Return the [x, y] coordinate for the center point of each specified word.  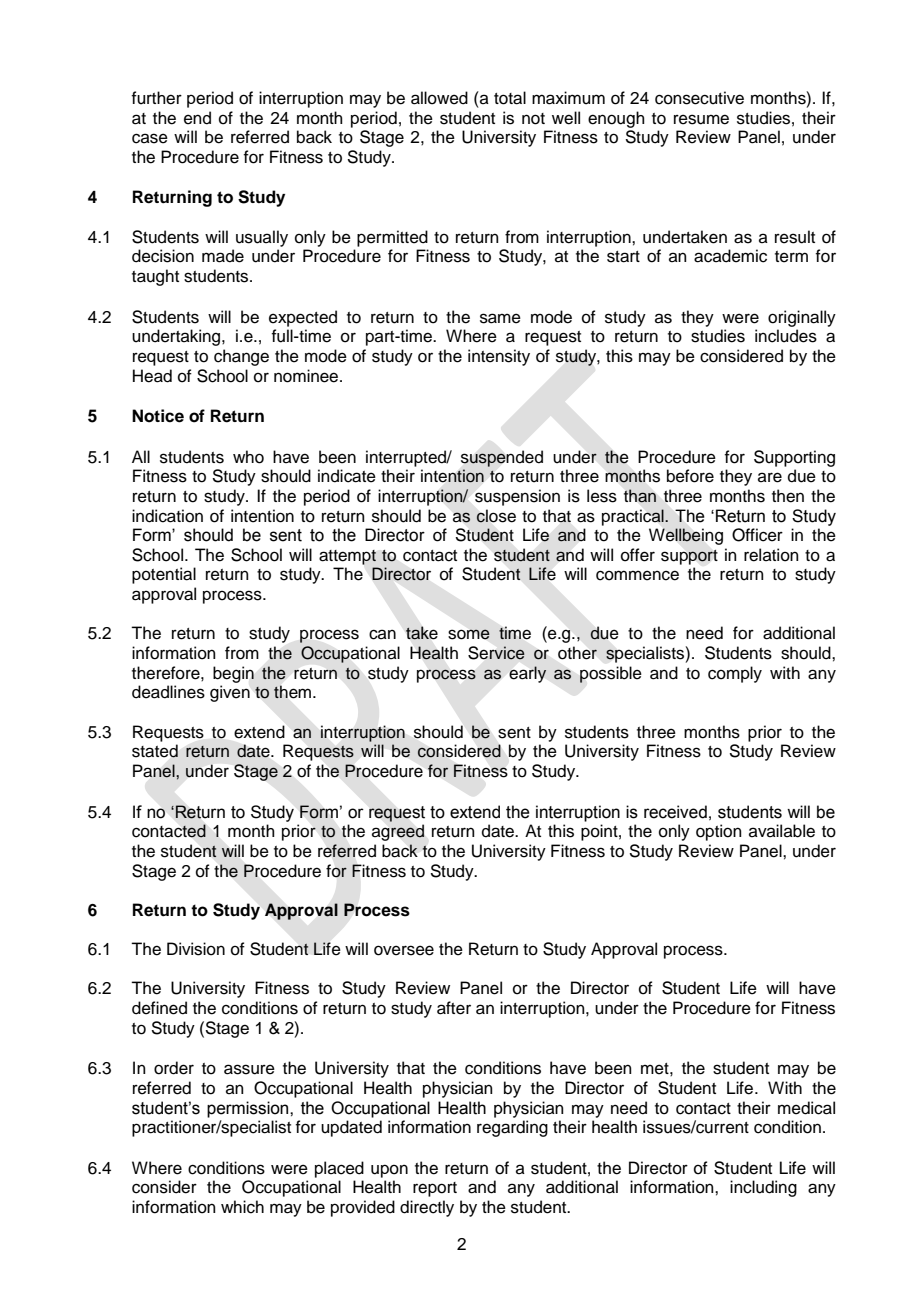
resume [701, 119]
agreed [398, 832]
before [690, 476]
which [242, 1207]
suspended [502, 458]
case [150, 138]
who [248, 457]
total [510, 98]
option [719, 832]
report [435, 1189]
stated [155, 751]
